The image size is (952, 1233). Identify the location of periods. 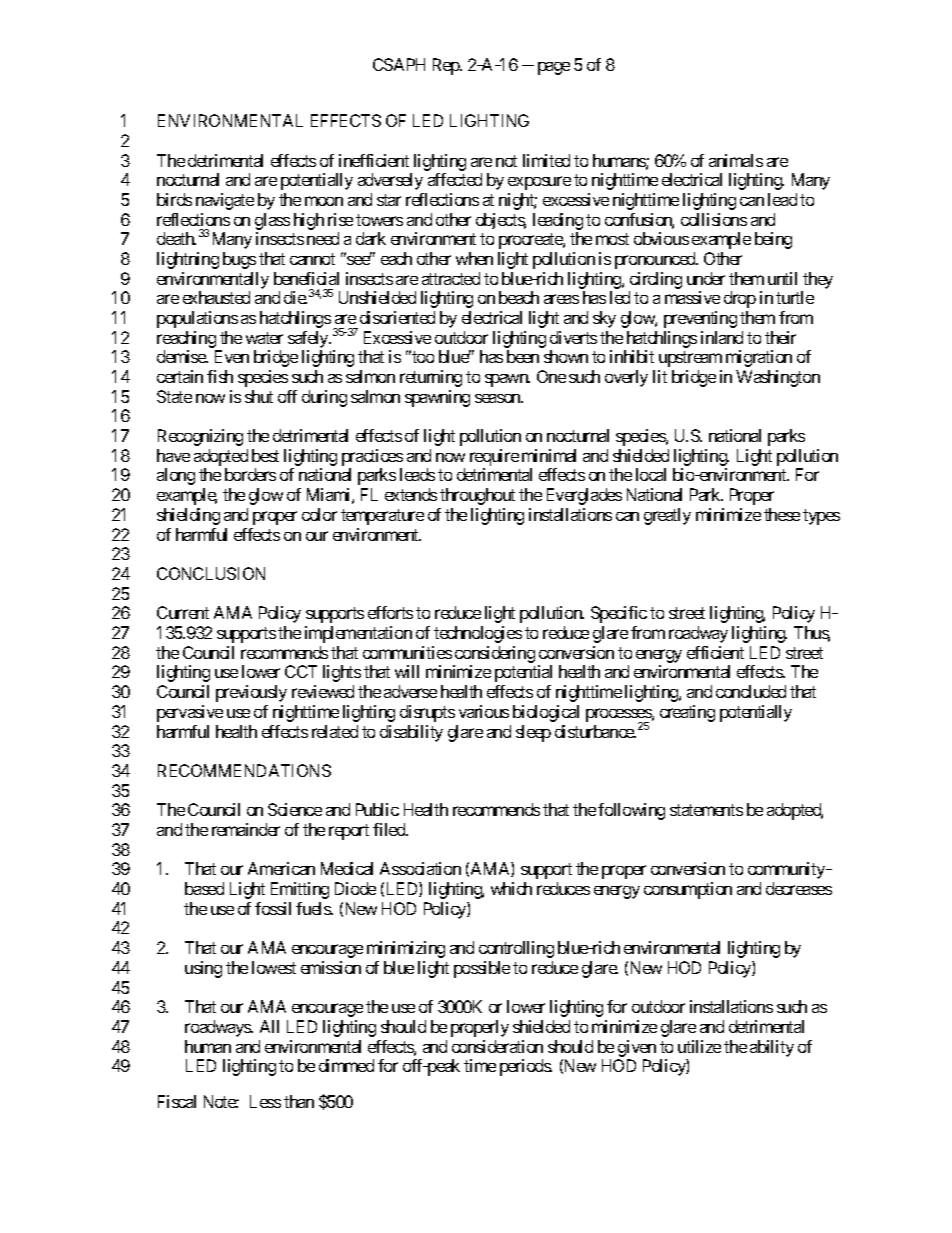
(526, 1067).
